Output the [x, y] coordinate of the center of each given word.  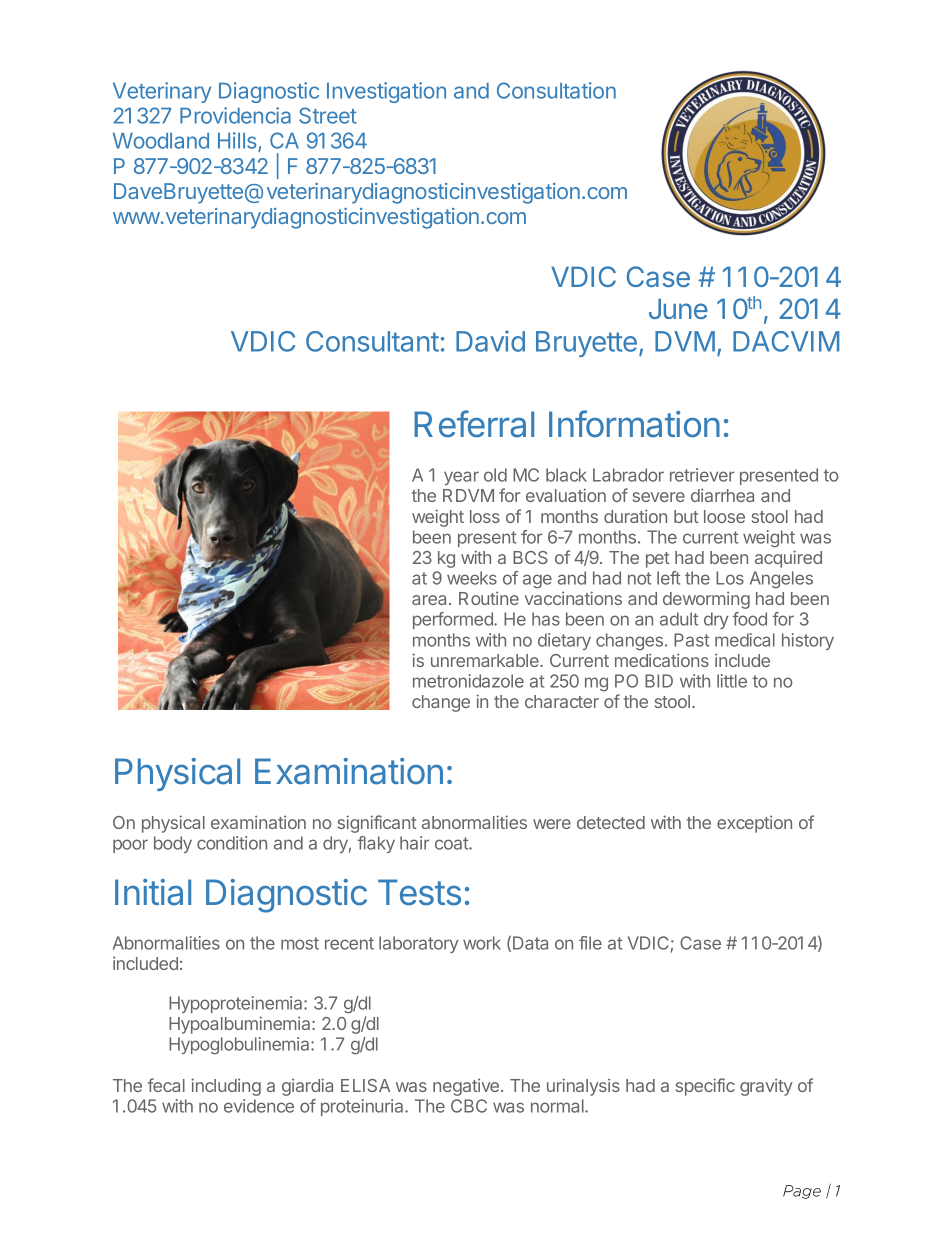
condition [232, 843]
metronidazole [468, 681]
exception [754, 824]
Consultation [556, 90]
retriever [702, 475]
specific [705, 1087]
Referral [474, 424]
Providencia [235, 115]
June [678, 308]
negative [467, 1087]
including [226, 1087]
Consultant [372, 341]
